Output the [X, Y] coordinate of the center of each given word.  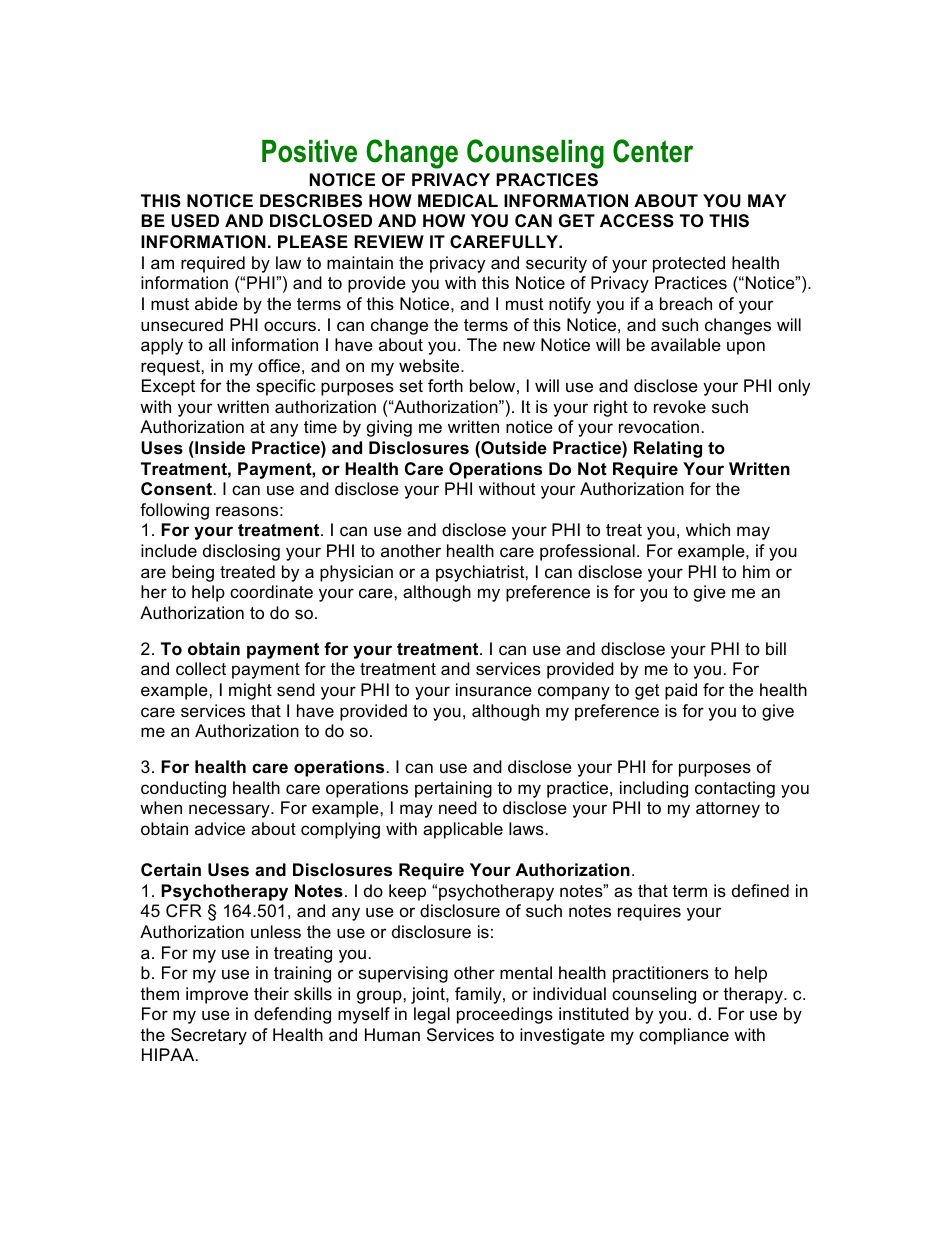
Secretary [209, 1036]
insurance [494, 690]
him [756, 571]
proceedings [505, 1015]
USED [195, 221]
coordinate [271, 592]
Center [653, 151]
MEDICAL [458, 200]
